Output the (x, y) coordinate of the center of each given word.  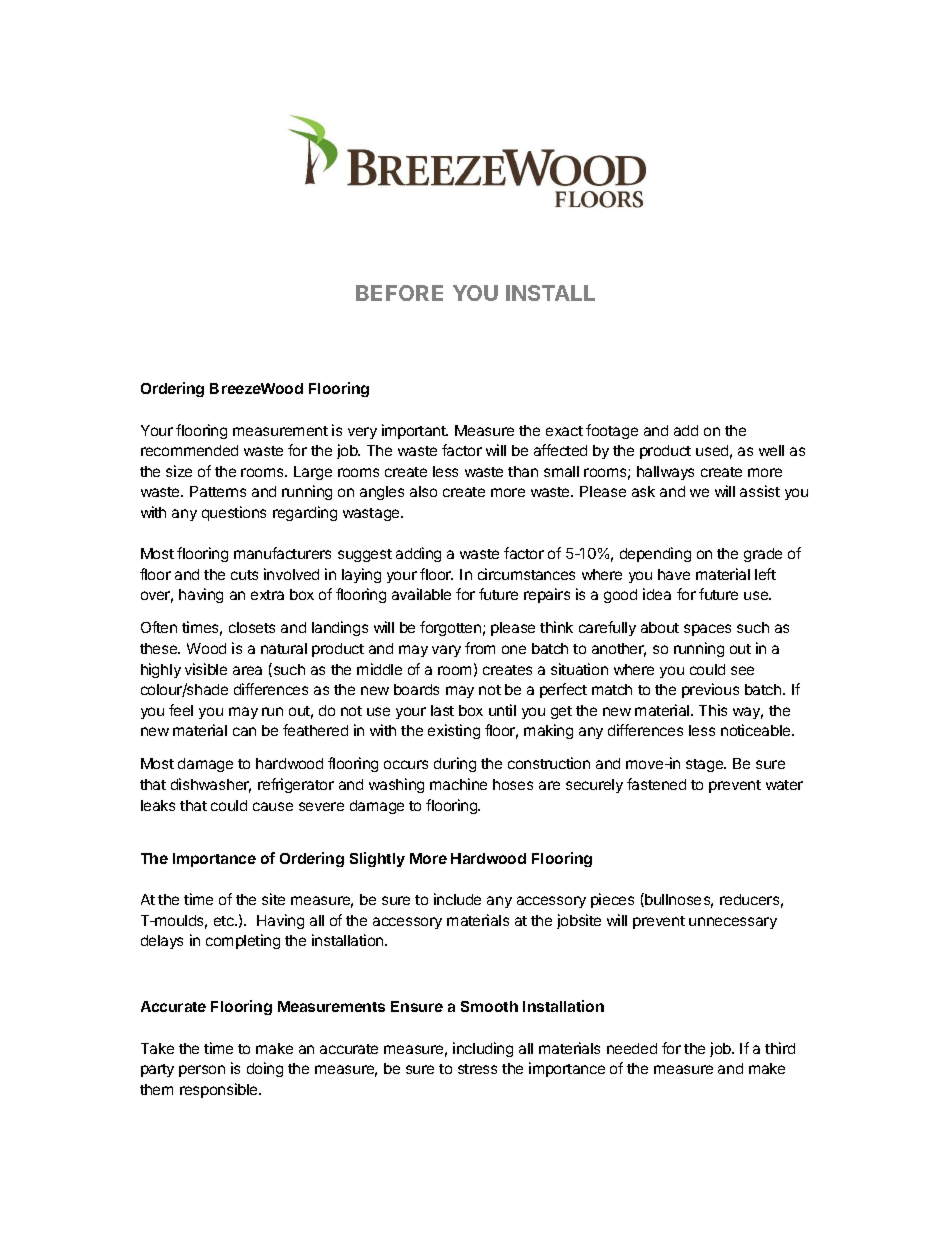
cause (273, 806)
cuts (244, 575)
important (415, 431)
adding (418, 554)
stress (477, 1069)
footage (612, 431)
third (780, 1048)
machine (458, 784)
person (202, 1071)
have (674, 574)
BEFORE (399, 293)
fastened (656, 784)
